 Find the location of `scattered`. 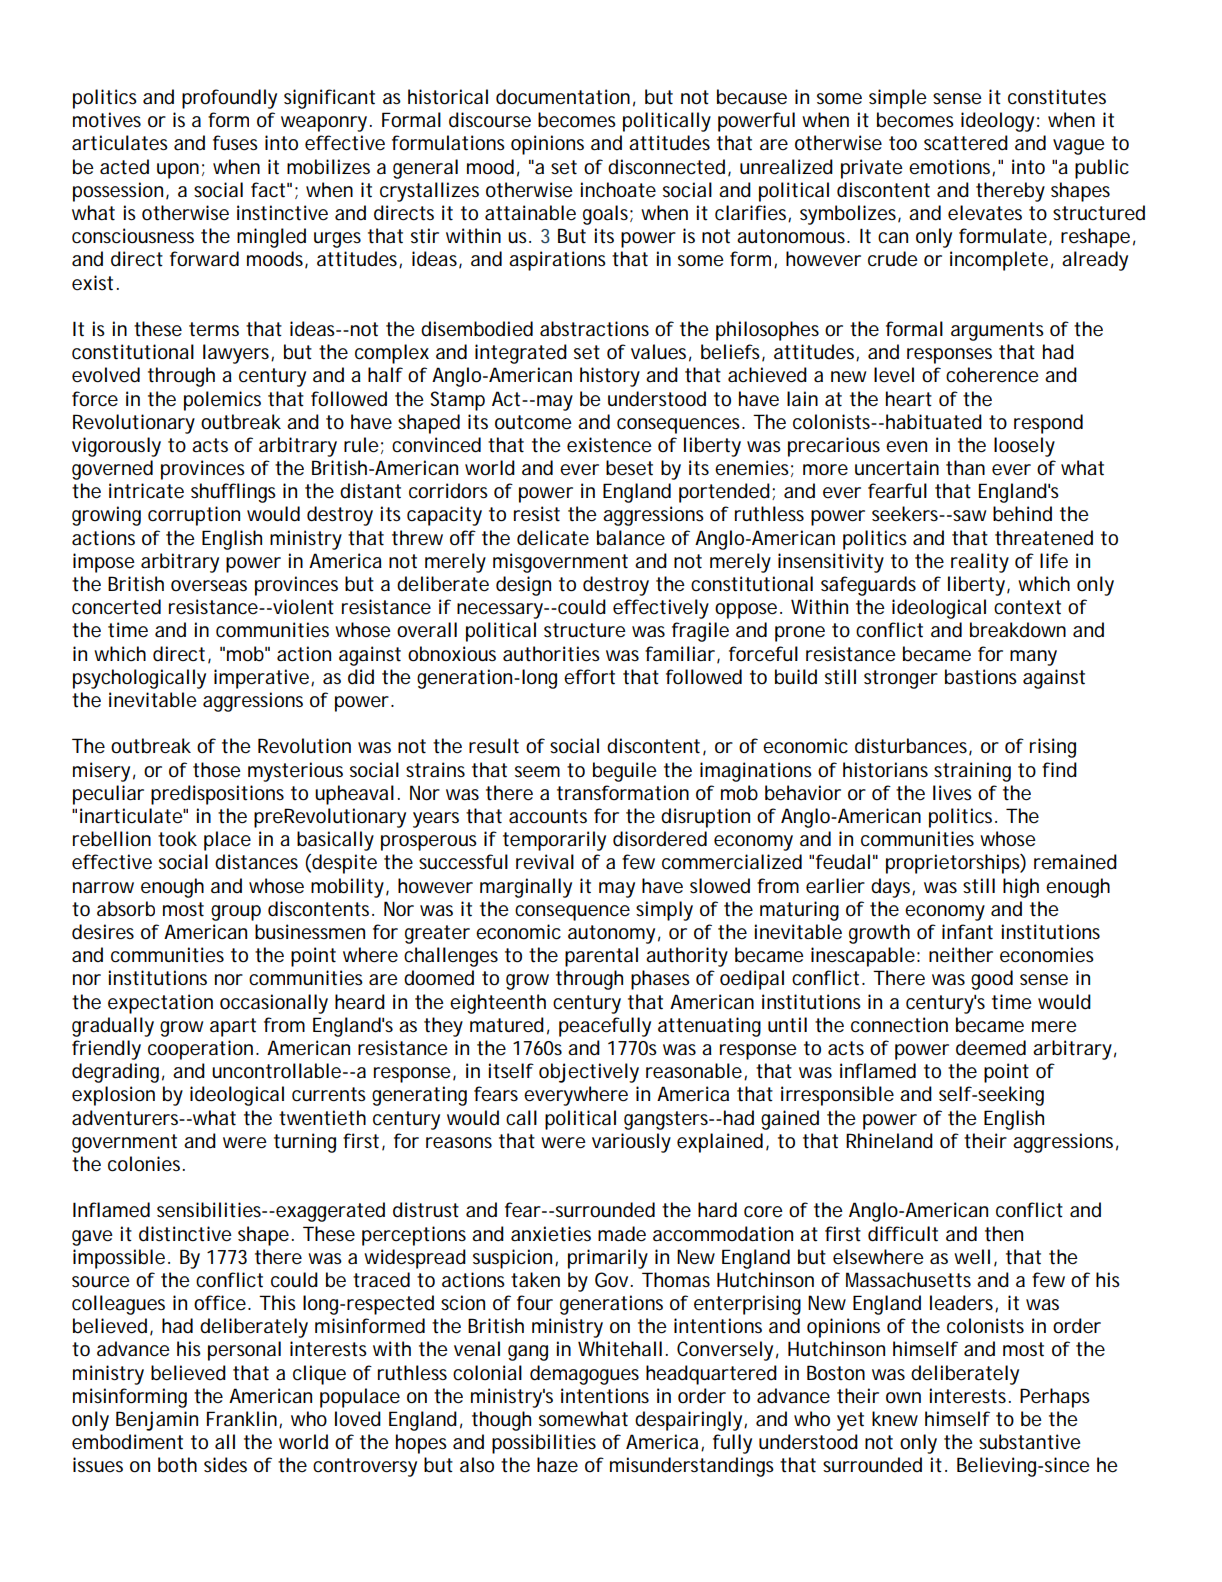

scattered is located at coordinates (966, 143).
